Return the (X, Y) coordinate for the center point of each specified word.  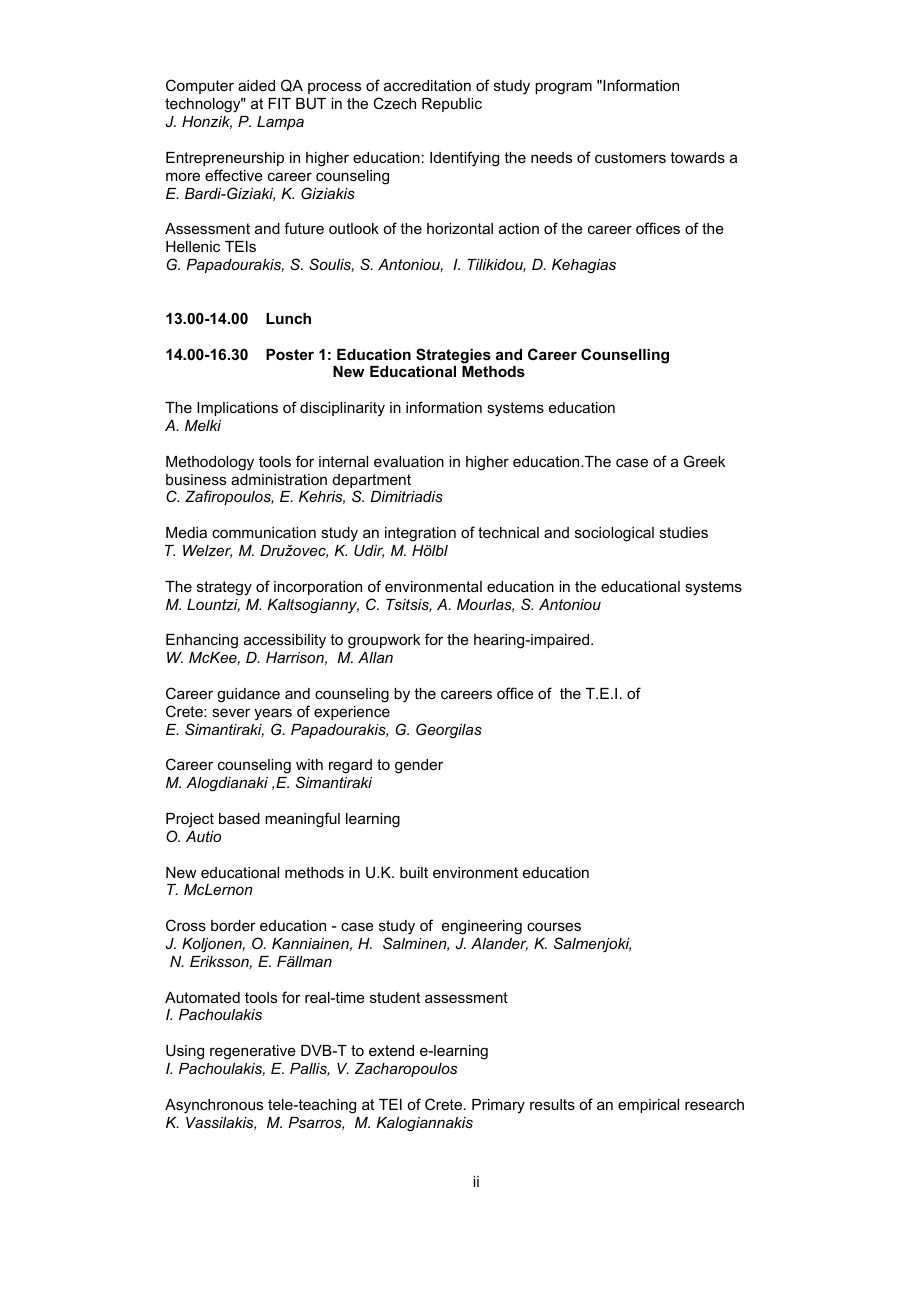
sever (231, 712)
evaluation (409, 461)
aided (256, 85)
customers (630, 157)
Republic (452, 105)
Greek (704, 461)
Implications (237, 409)
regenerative (253, 1052)
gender (419, 766)
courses (554, 926)
